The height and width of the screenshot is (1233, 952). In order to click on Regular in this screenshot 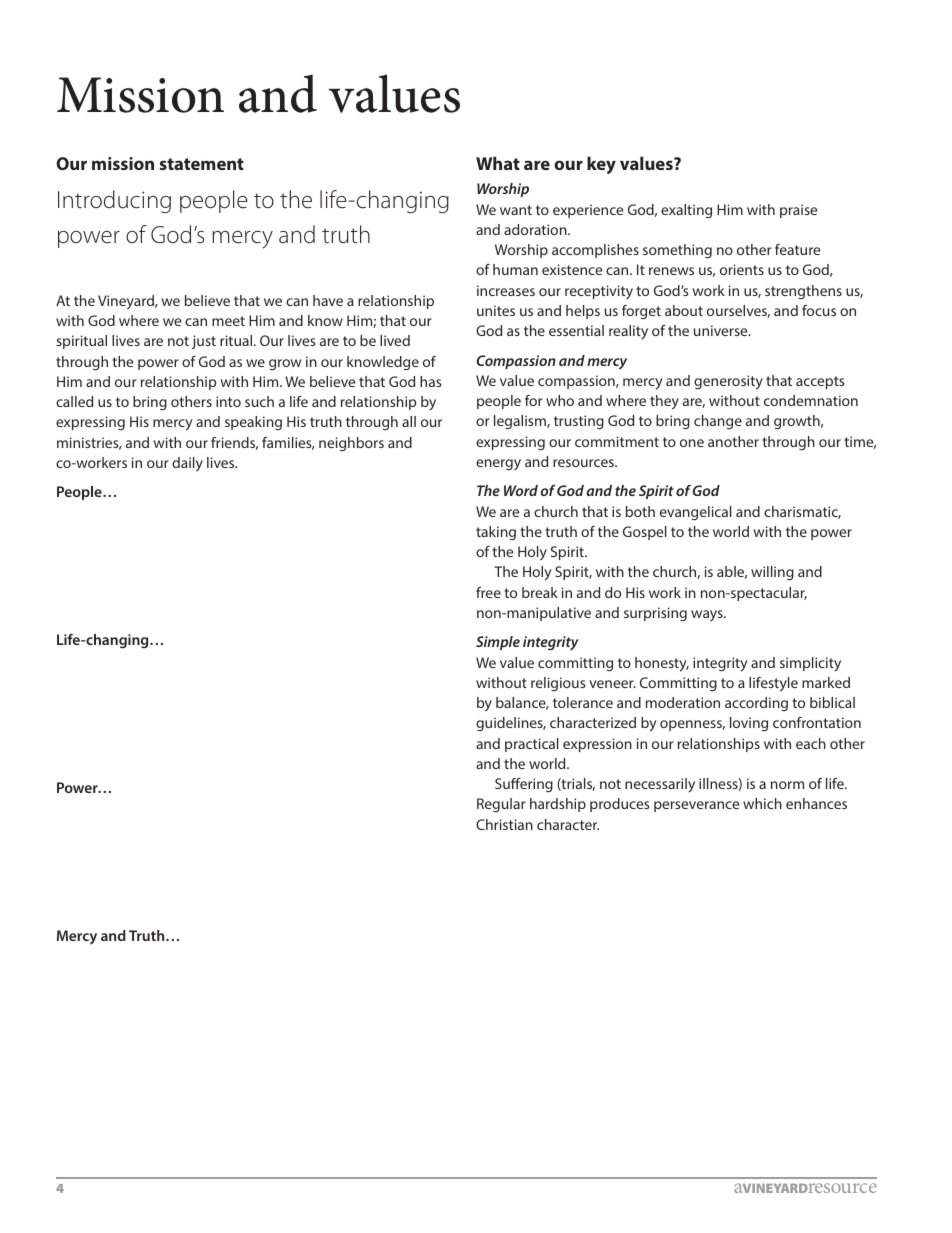, I will do `click(501, 805)`.
